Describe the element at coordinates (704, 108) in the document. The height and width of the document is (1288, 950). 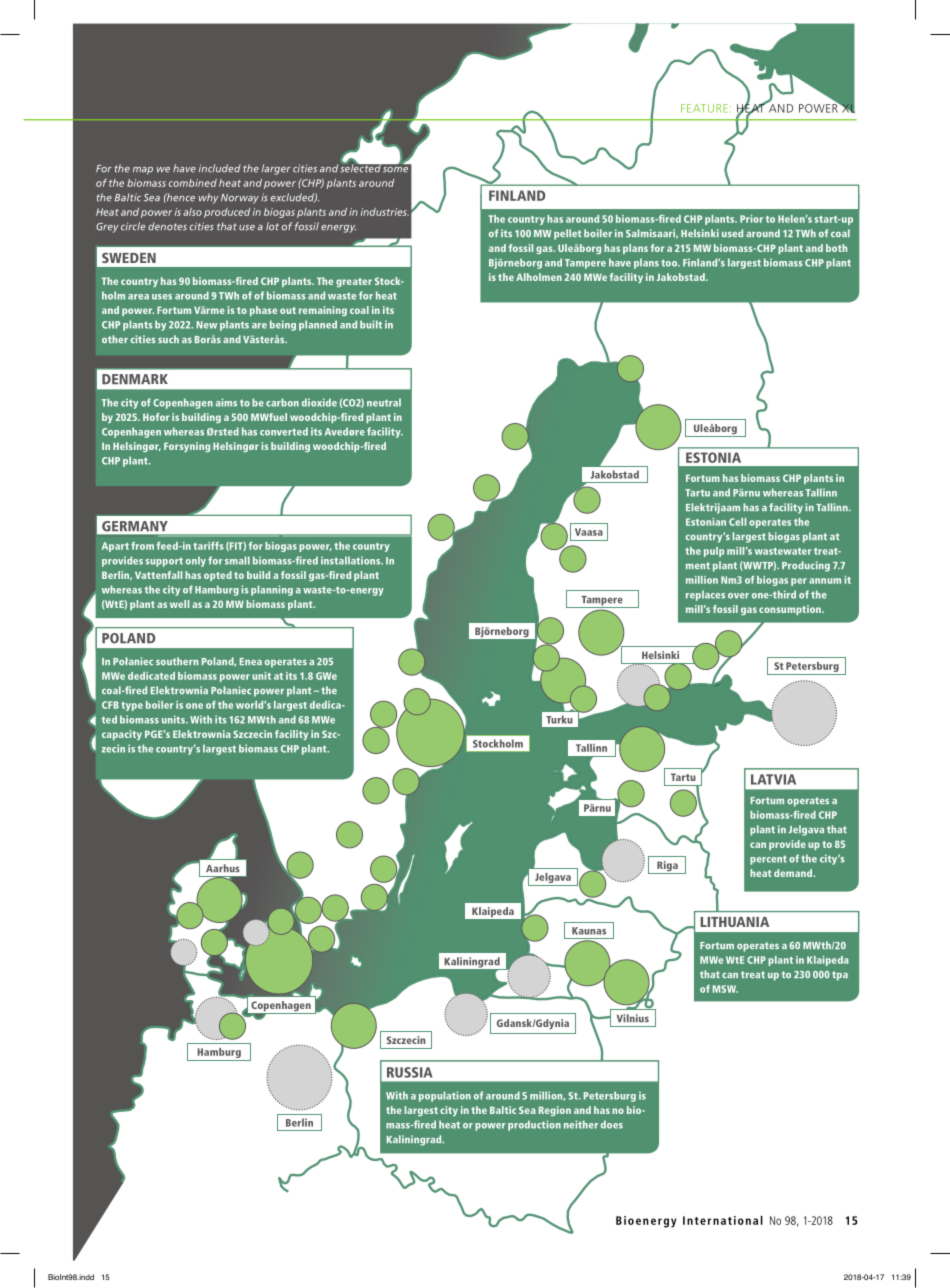
I see `FEATURE` at that location.
